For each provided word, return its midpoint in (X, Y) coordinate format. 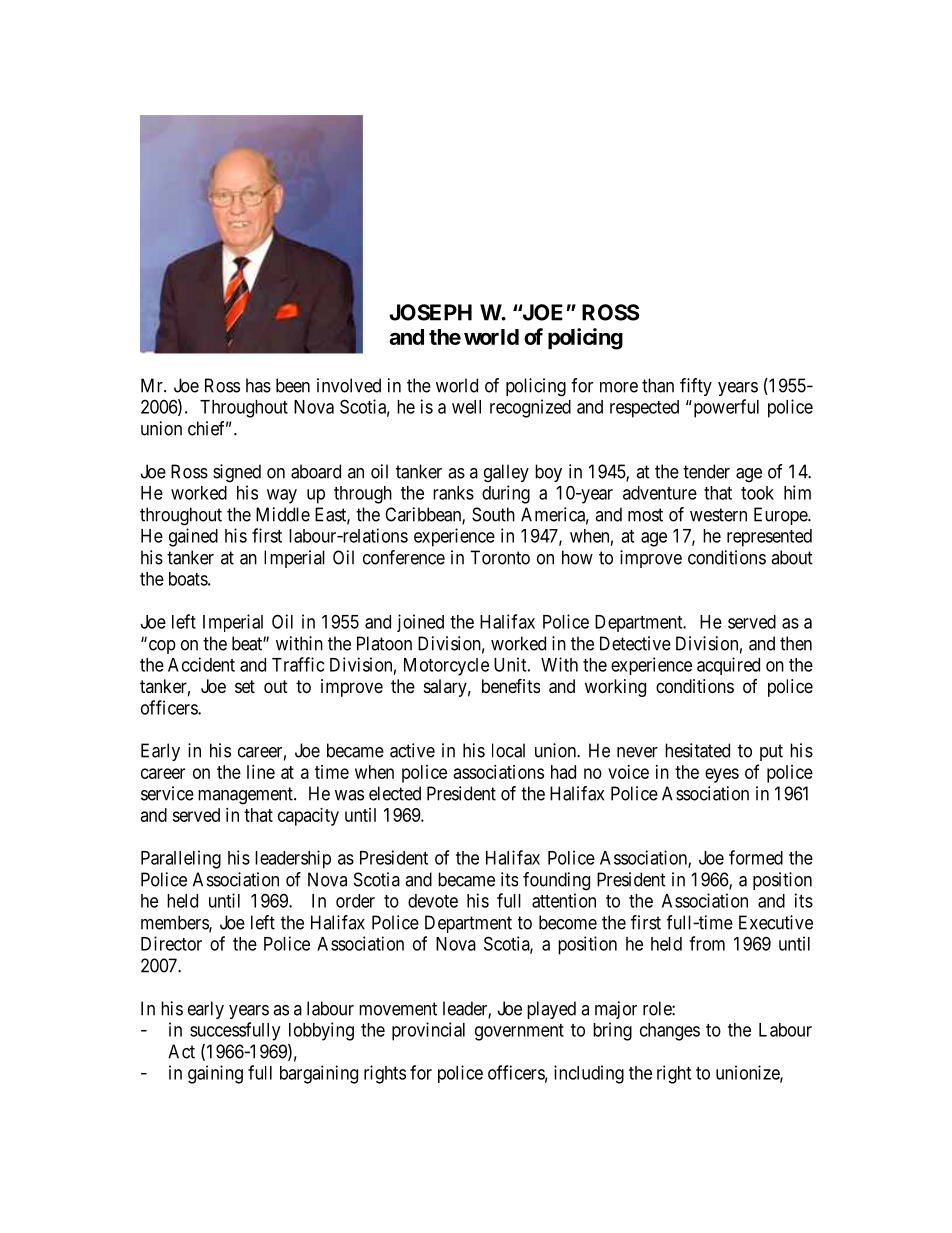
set (245, 686)
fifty (696, 387)
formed (756, 857)
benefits (511, 685)
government (519, 1032)
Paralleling (181, 859)
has (258, 385)
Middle (283, 514)
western (718, 515)
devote (433, 901)
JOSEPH (430, 312)
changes (670, 1032)
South (493, 514)
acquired (728, 666)
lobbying (321, 1031)
